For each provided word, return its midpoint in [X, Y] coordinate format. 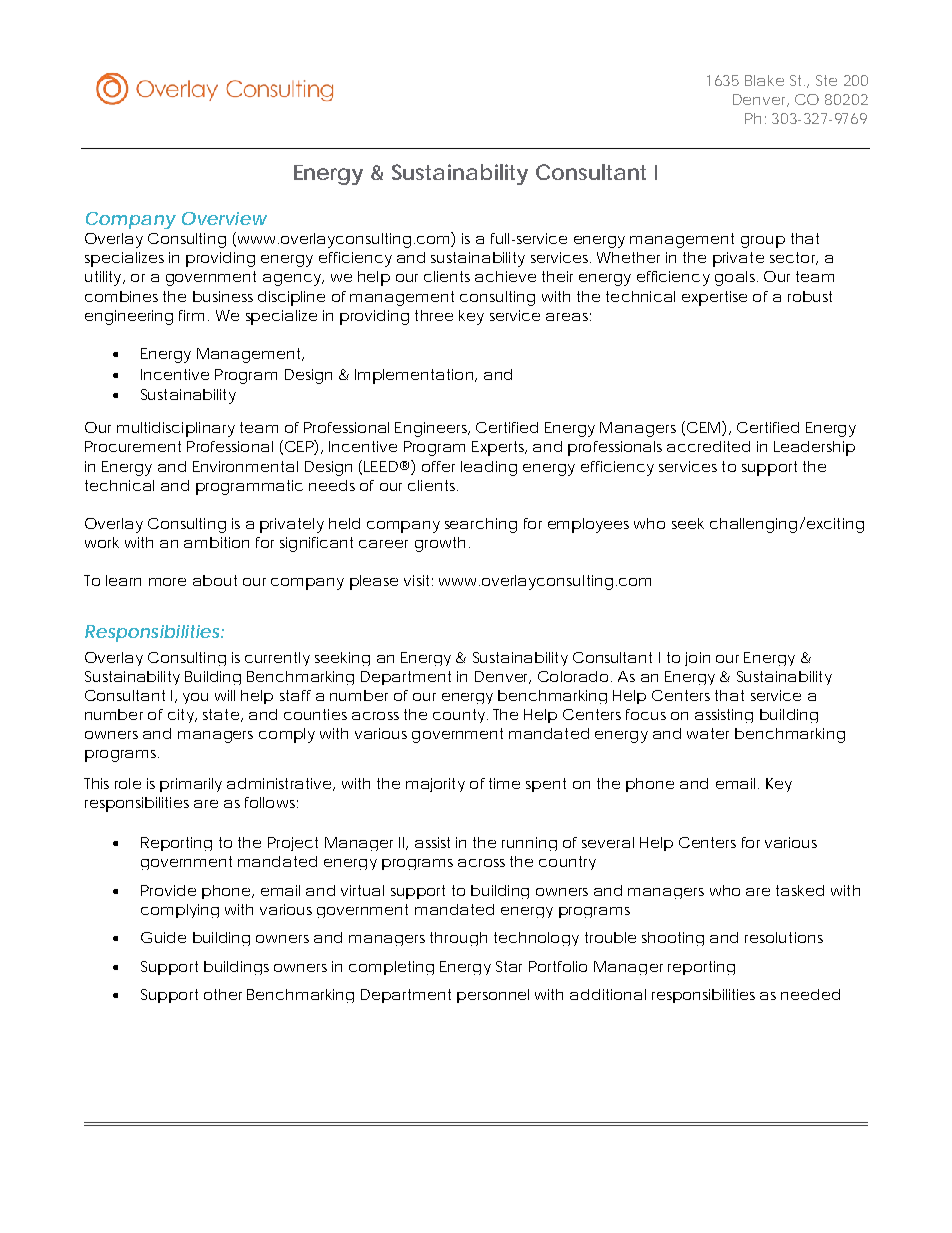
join [697, 659]
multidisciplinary [176, 429]
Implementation [414, 376]
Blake [764, 80]
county [459, 716]
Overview [224, 218]
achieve [505, 276]
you [195, 698]
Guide [163, 937]
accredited [708, 446]
